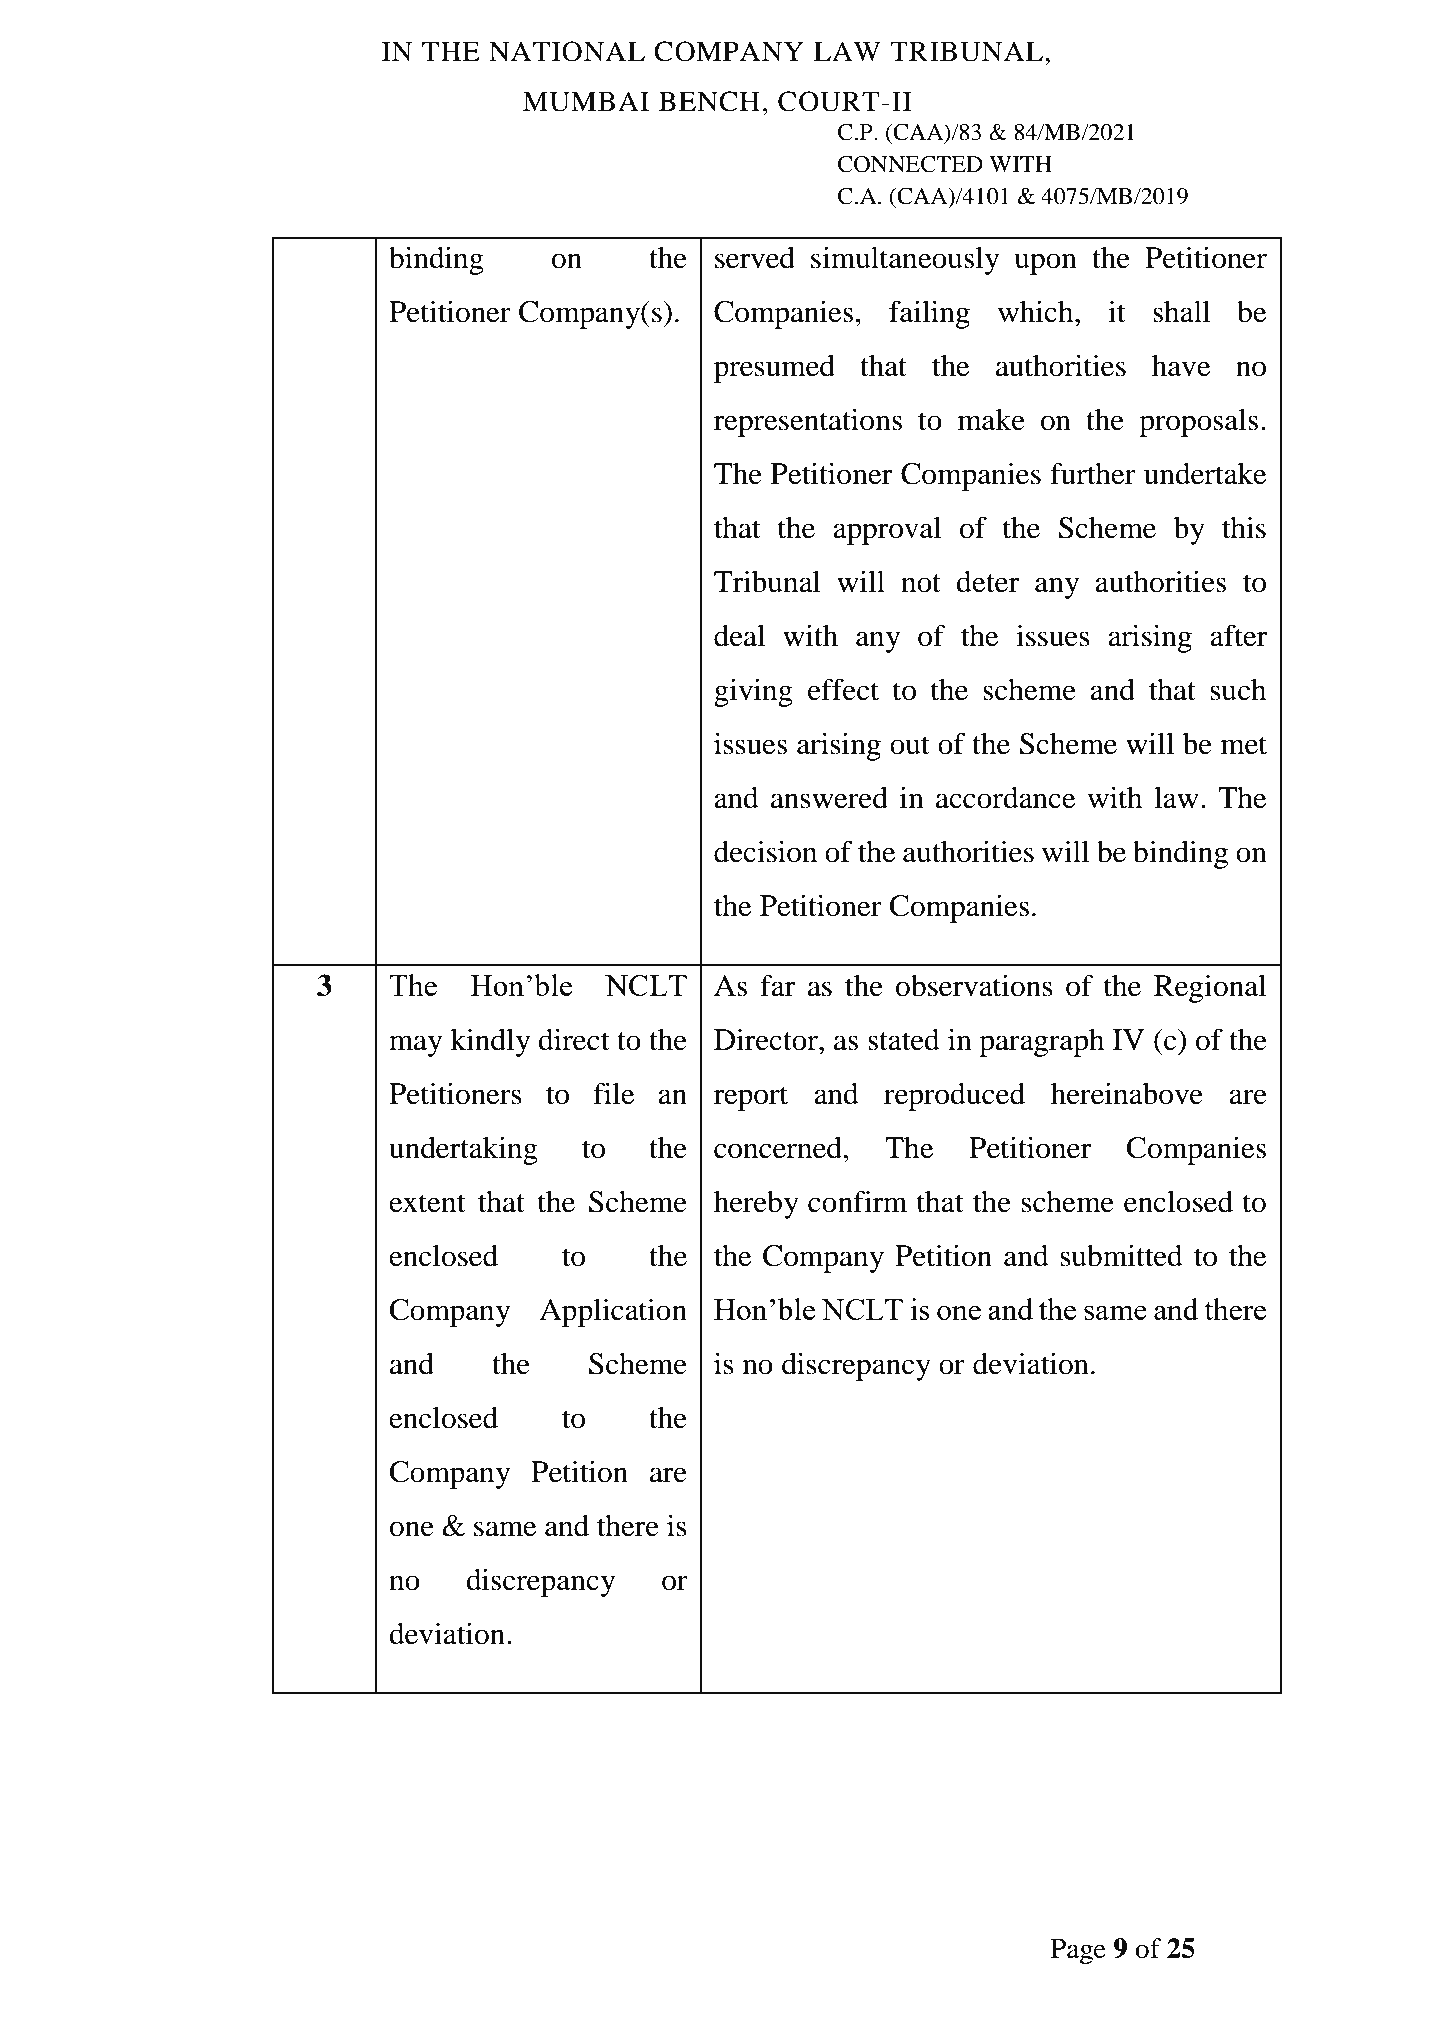 Image resolution: width=1435 pixels, height=2029 pixels. What do you see at coordinates (910, 164) in the screenshot?
I see `CONNECTED` at bounding box center [910, 164].
